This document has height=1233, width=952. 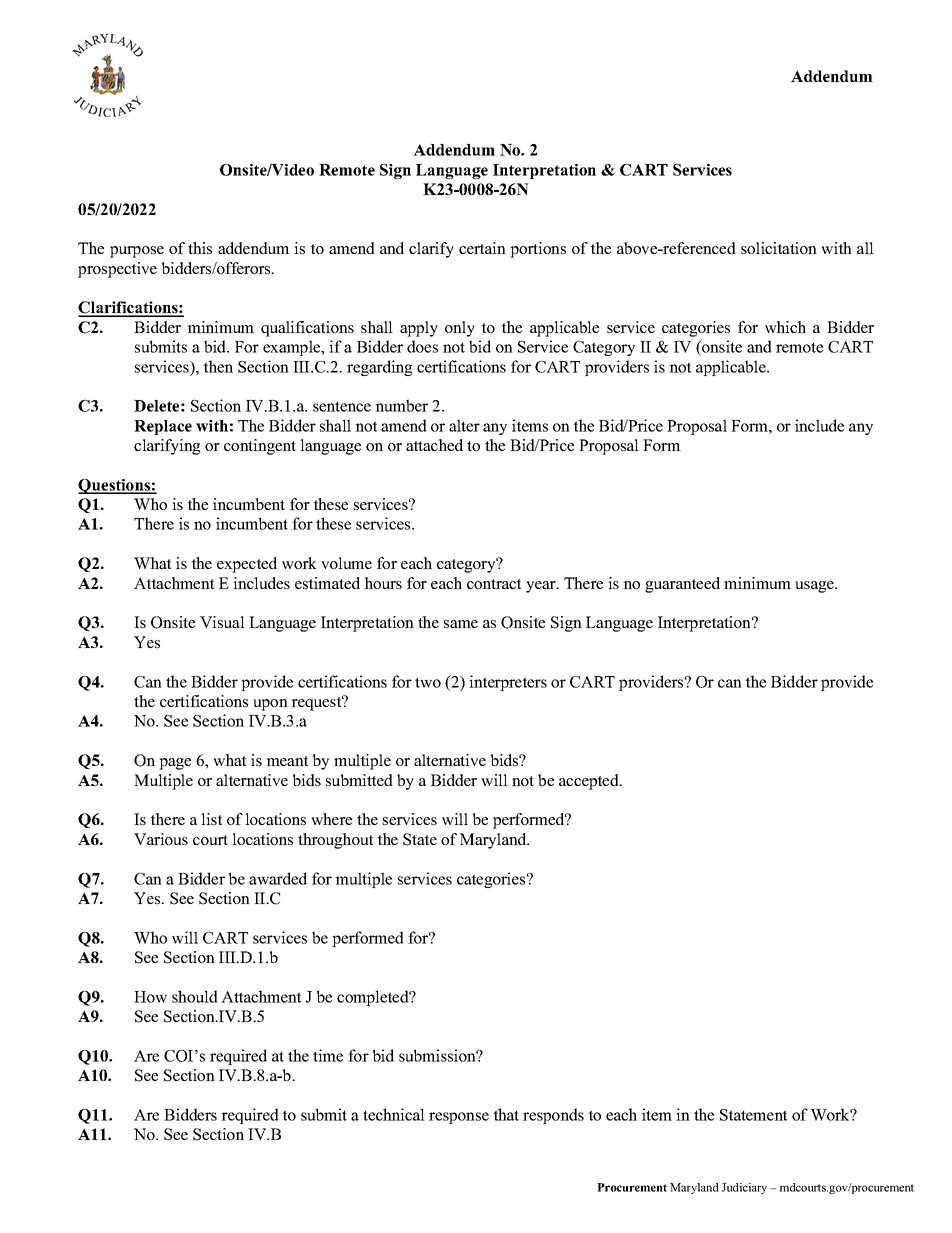 I want to click on two, so click(x=428, y=682).
